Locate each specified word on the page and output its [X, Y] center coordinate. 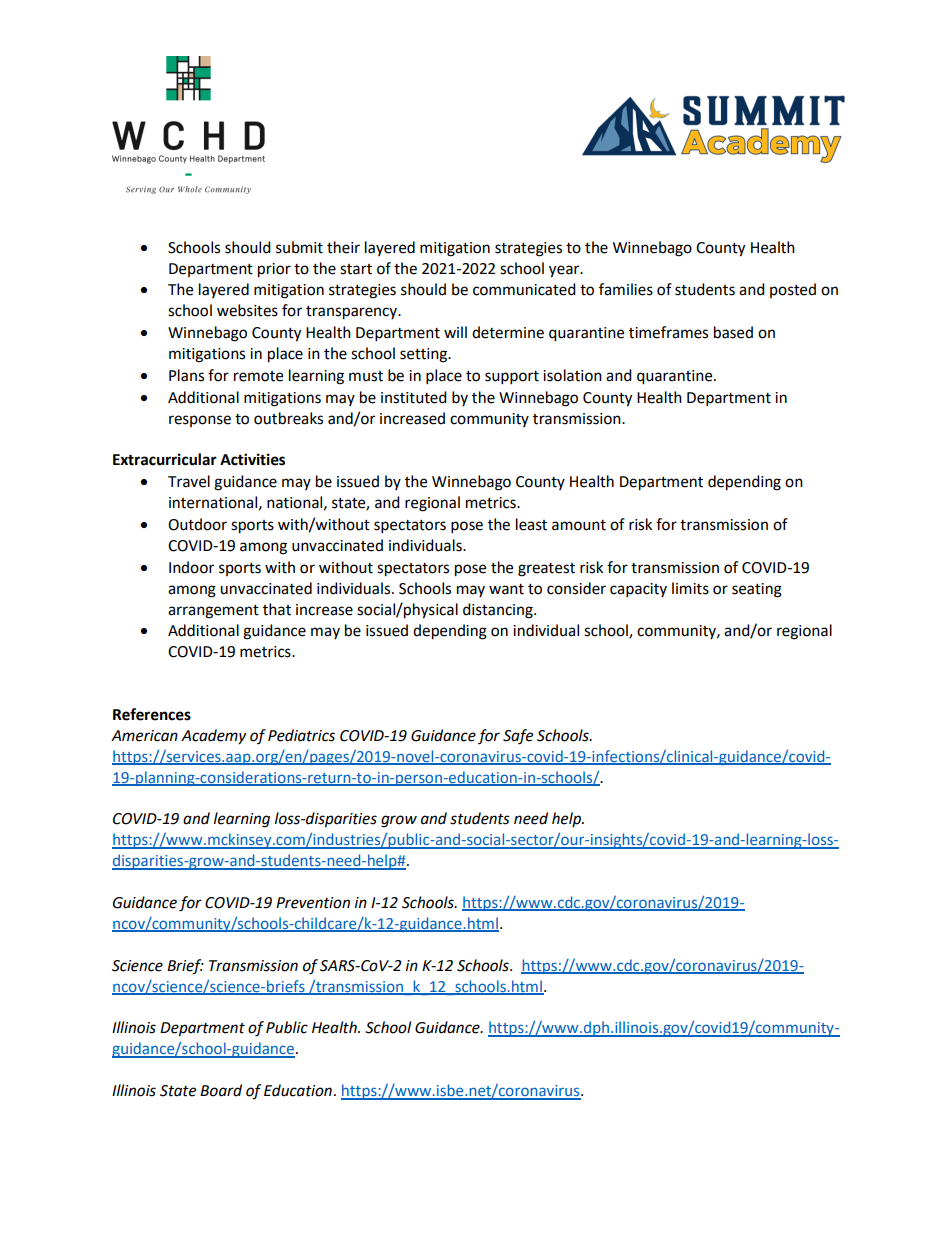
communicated [524, 289]
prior [274, 270]
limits [690, 588]
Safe [518, 737]
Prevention [313, 903]
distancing [499, 611]
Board [221, 1090]
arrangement [213, 612]
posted [793, 290]
